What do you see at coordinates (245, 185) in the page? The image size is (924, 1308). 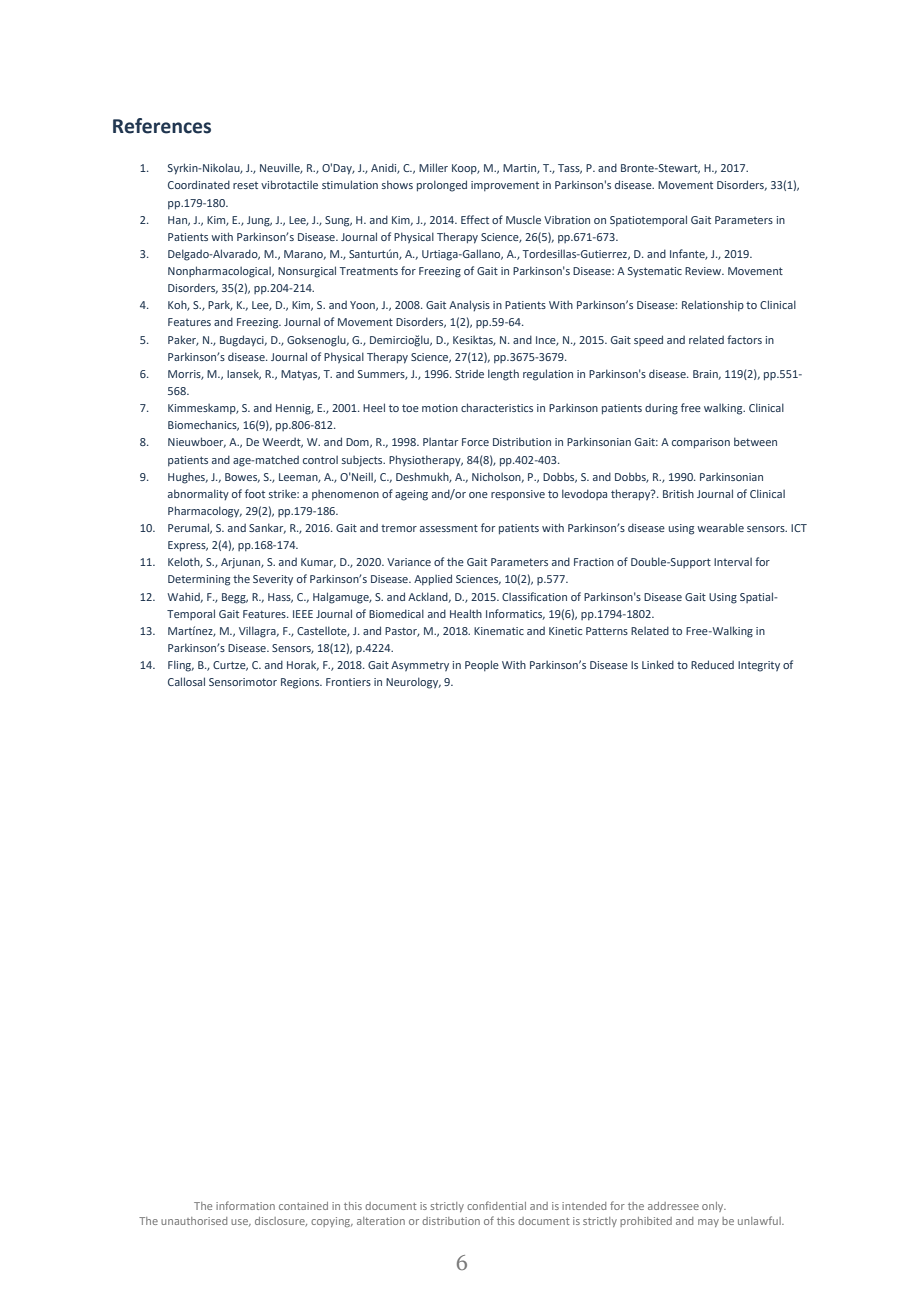 I see `reset` at bounding box center [245, 185].
